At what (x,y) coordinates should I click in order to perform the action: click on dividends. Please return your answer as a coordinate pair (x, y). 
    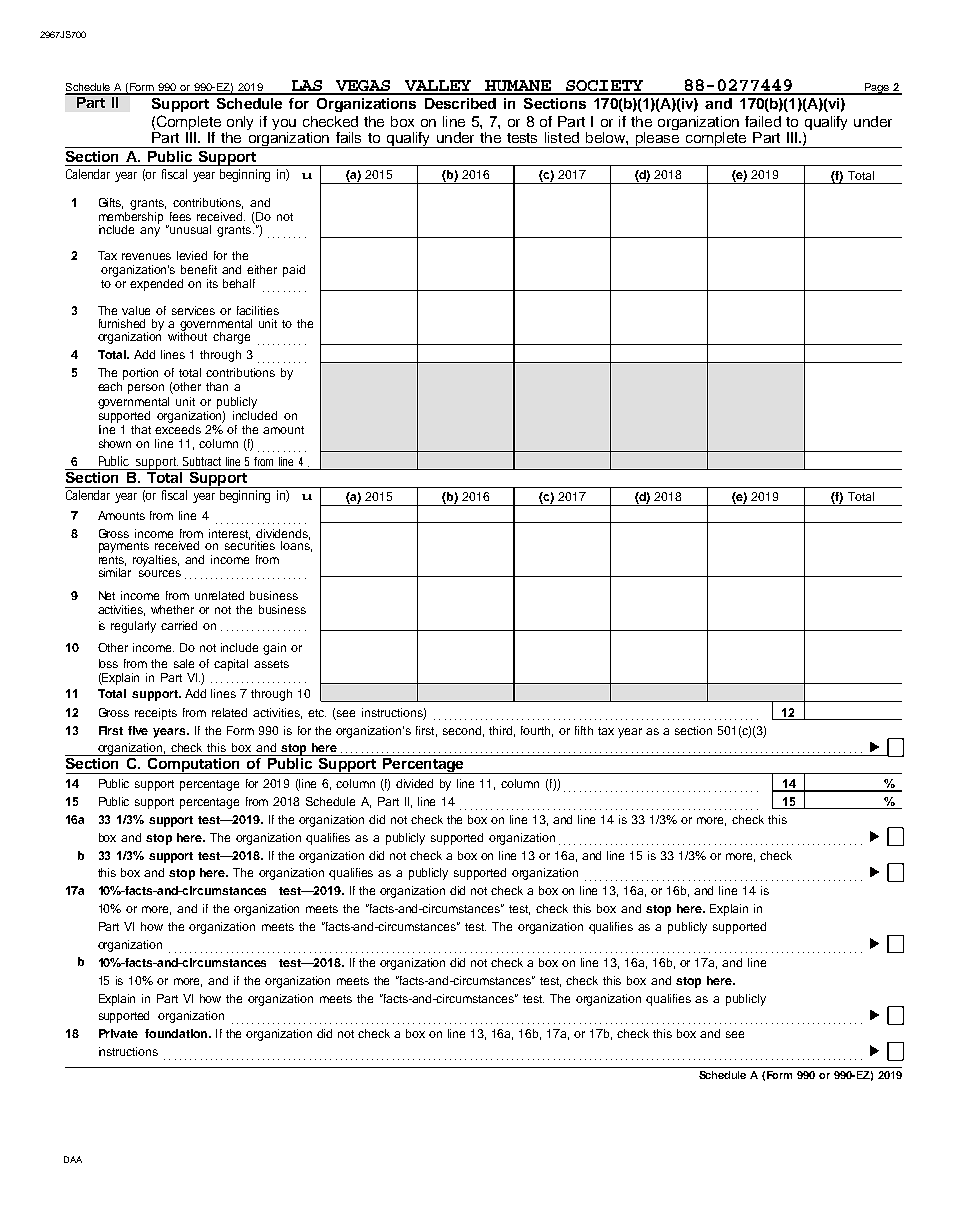
    Looking at the image, I should click on (283, 534).
